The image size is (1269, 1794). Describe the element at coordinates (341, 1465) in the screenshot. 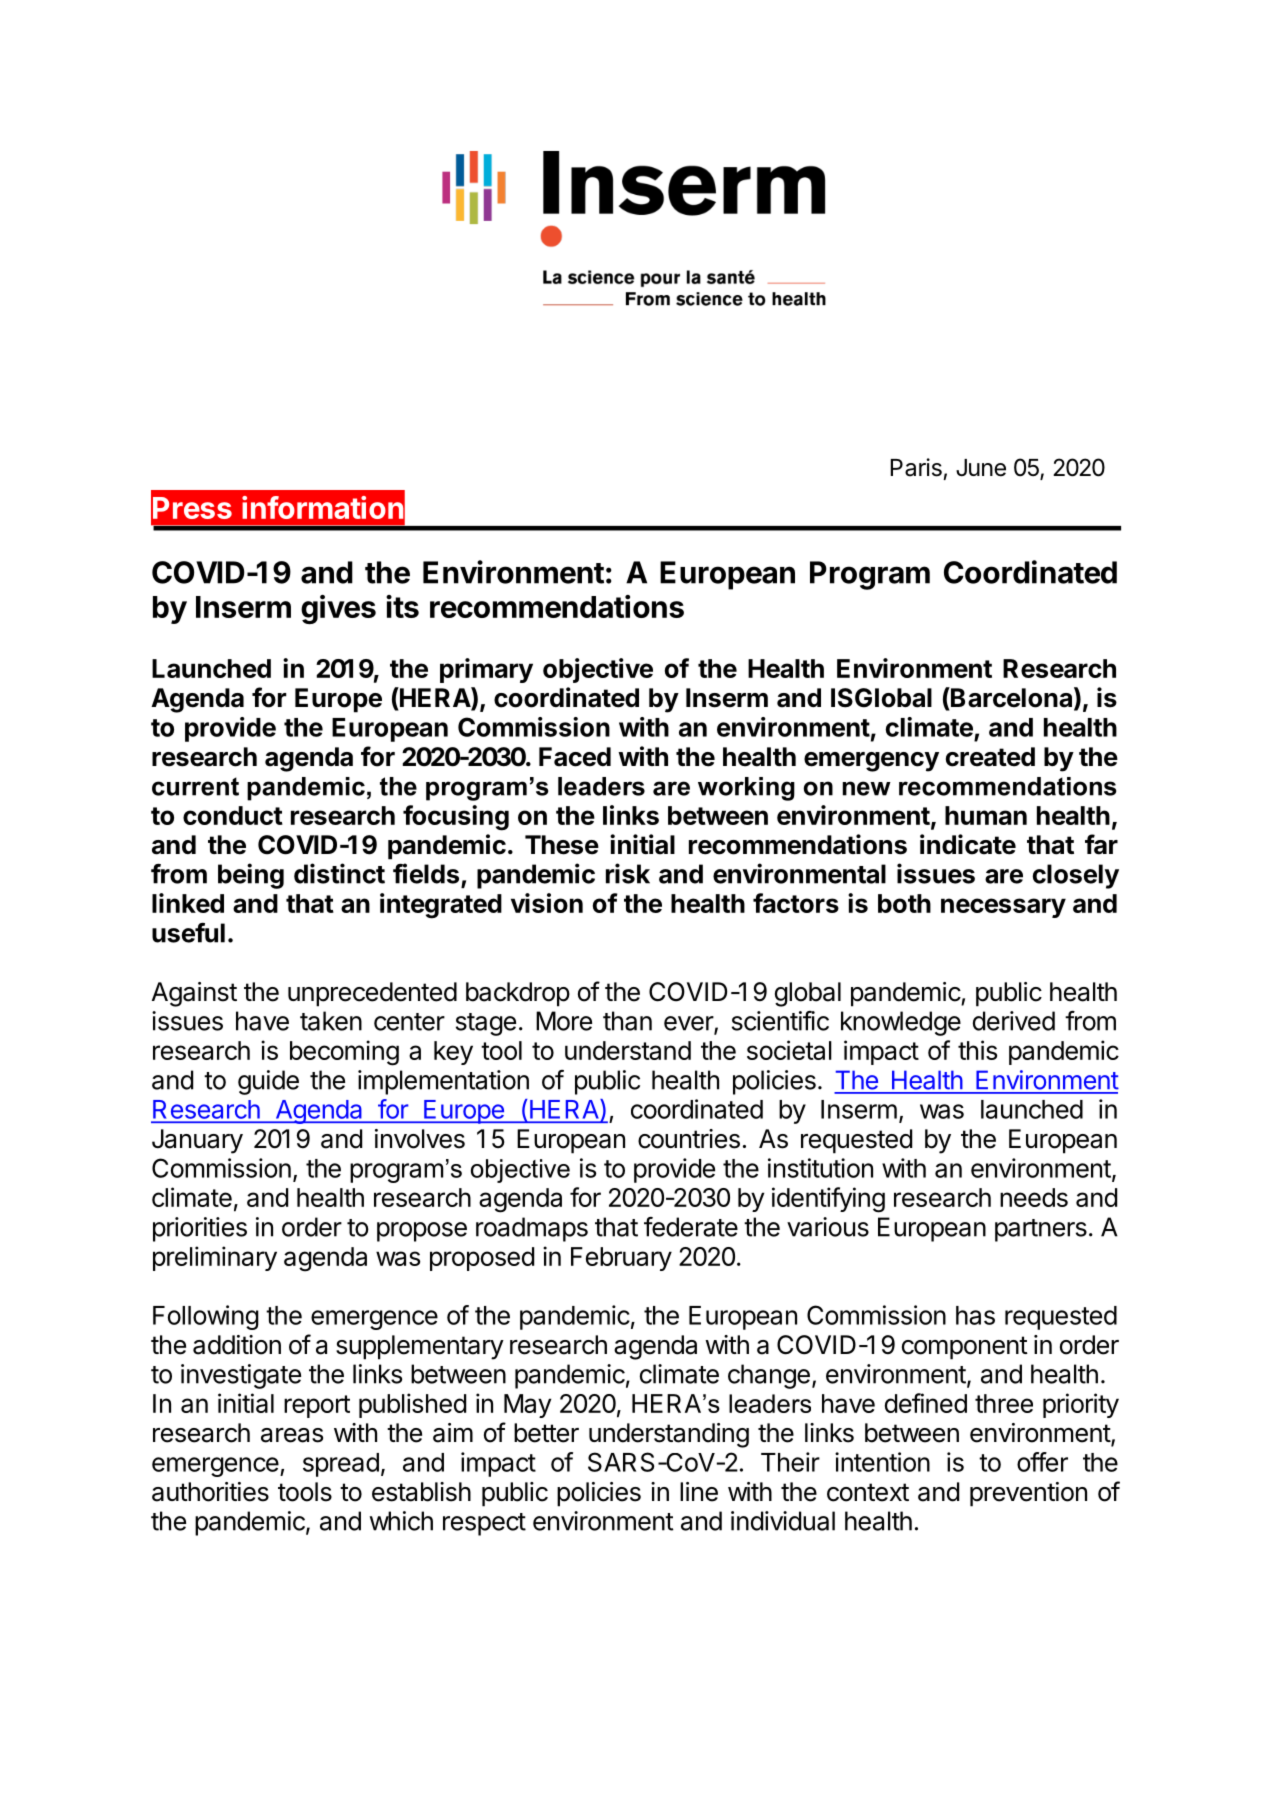

I see `spread` at that location.
